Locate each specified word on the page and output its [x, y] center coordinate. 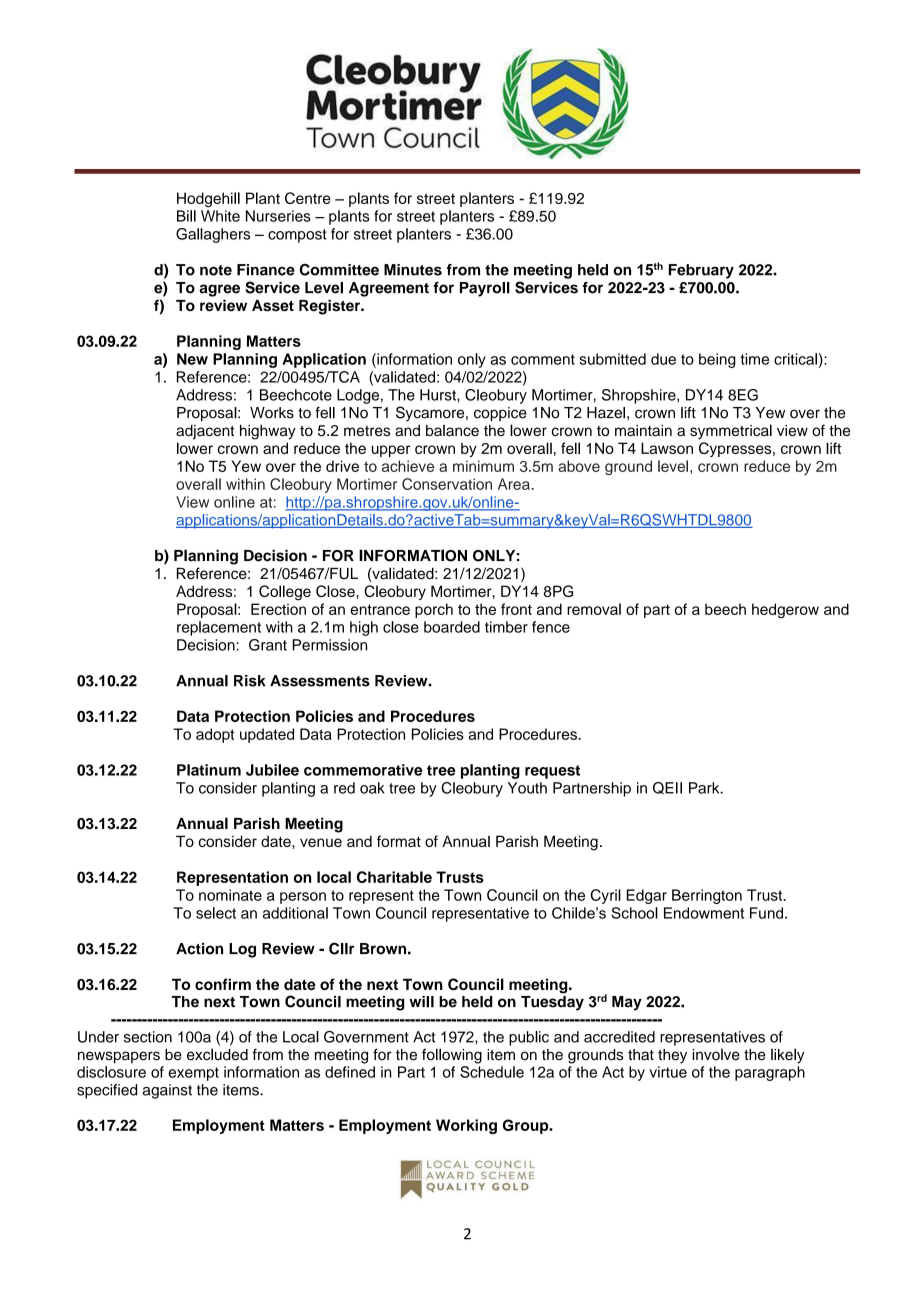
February [701, 271]
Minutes [413, 270]
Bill [186, 216]
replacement [219, 628]
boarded [452, 627]
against [167, 1091]
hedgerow [785, 610]
